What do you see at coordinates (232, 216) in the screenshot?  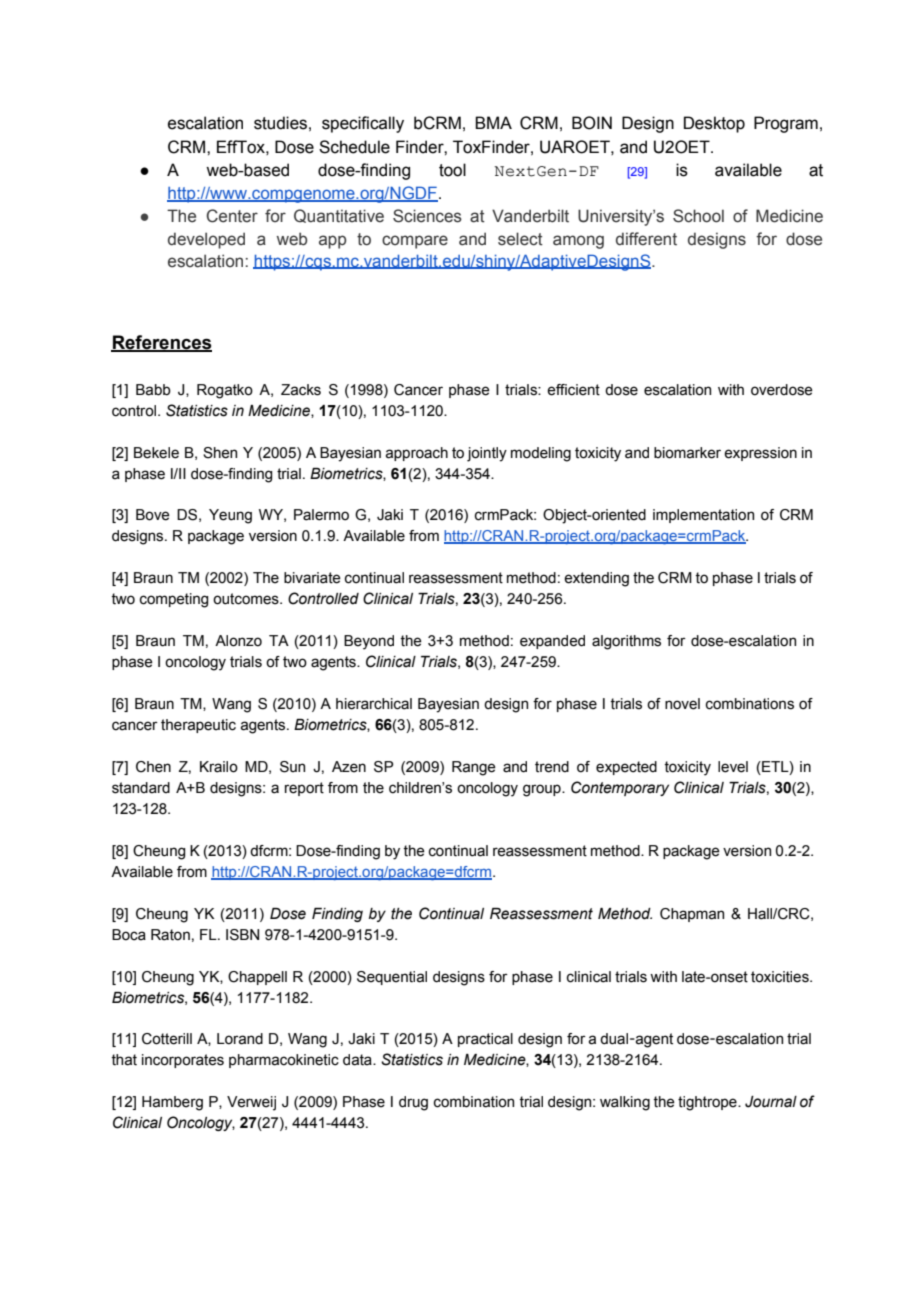 I see `Center` at bounding box center [232, 216].
